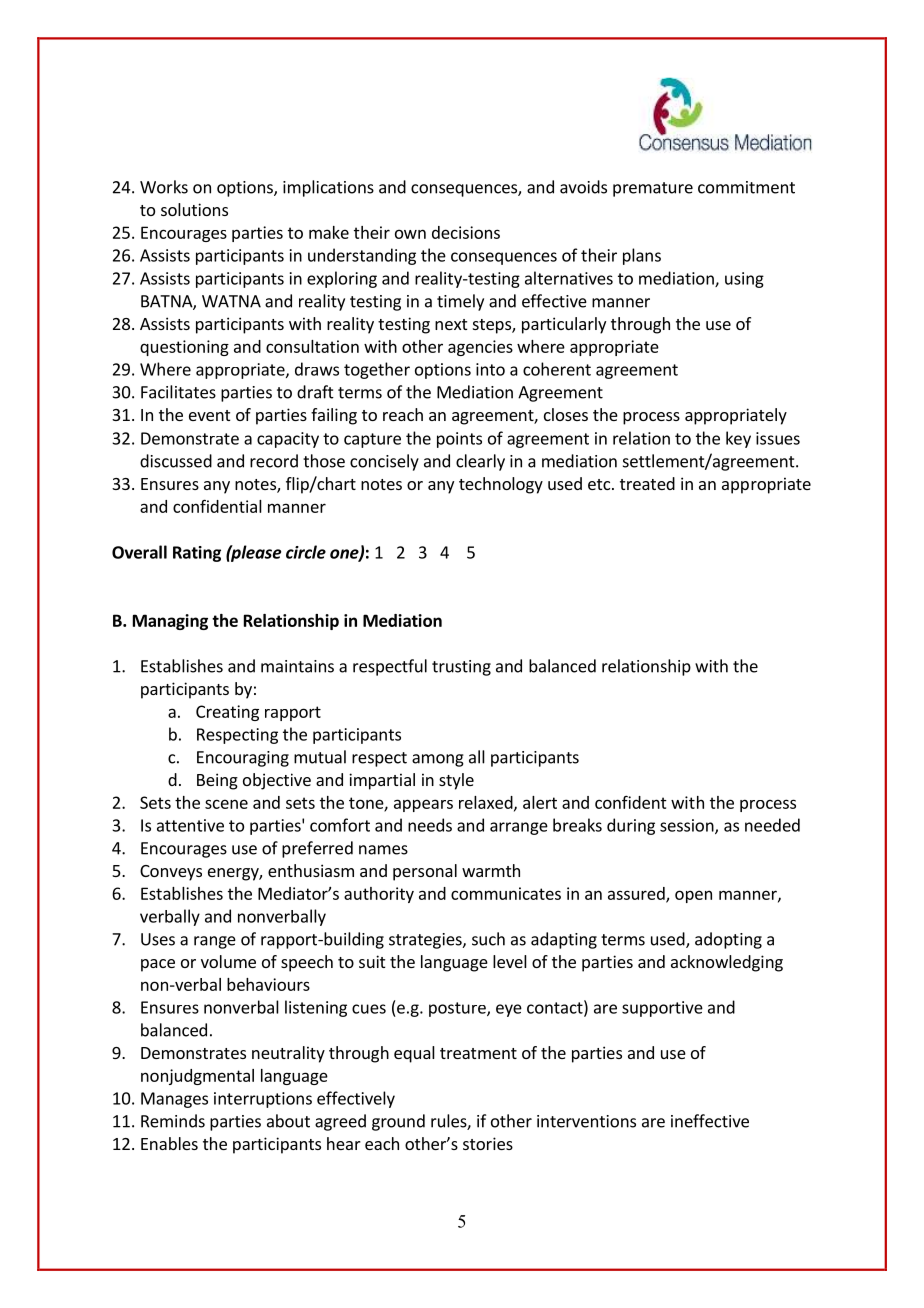  What do you see at coordinates (197, 554) in the screenshot?
I see `Rating` at bounding box center [197, 554].
